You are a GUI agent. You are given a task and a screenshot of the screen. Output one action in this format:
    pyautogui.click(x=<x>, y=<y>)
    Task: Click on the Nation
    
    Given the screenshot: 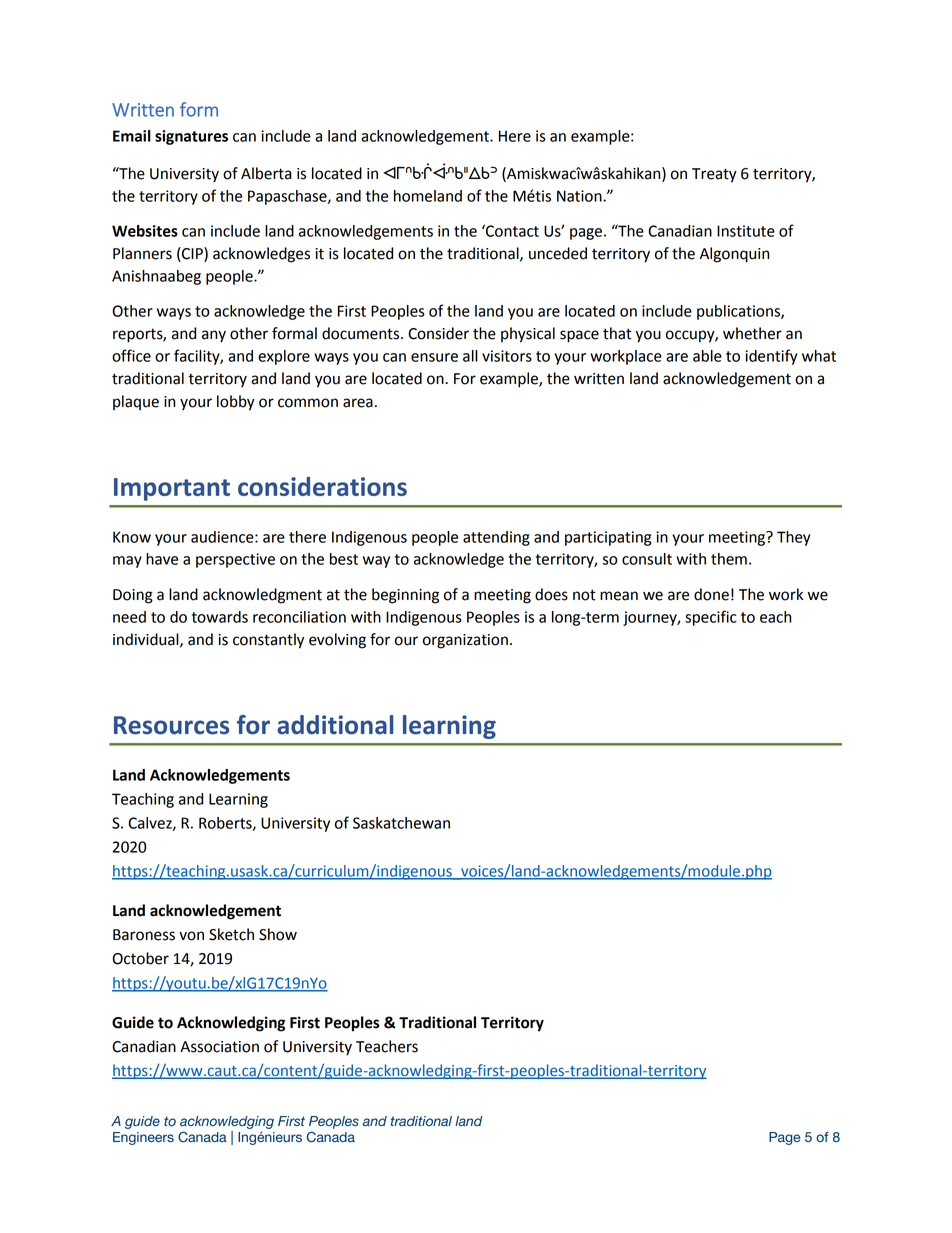 What is the action you would take?
    pyautogui.click(x=580, y=196)
